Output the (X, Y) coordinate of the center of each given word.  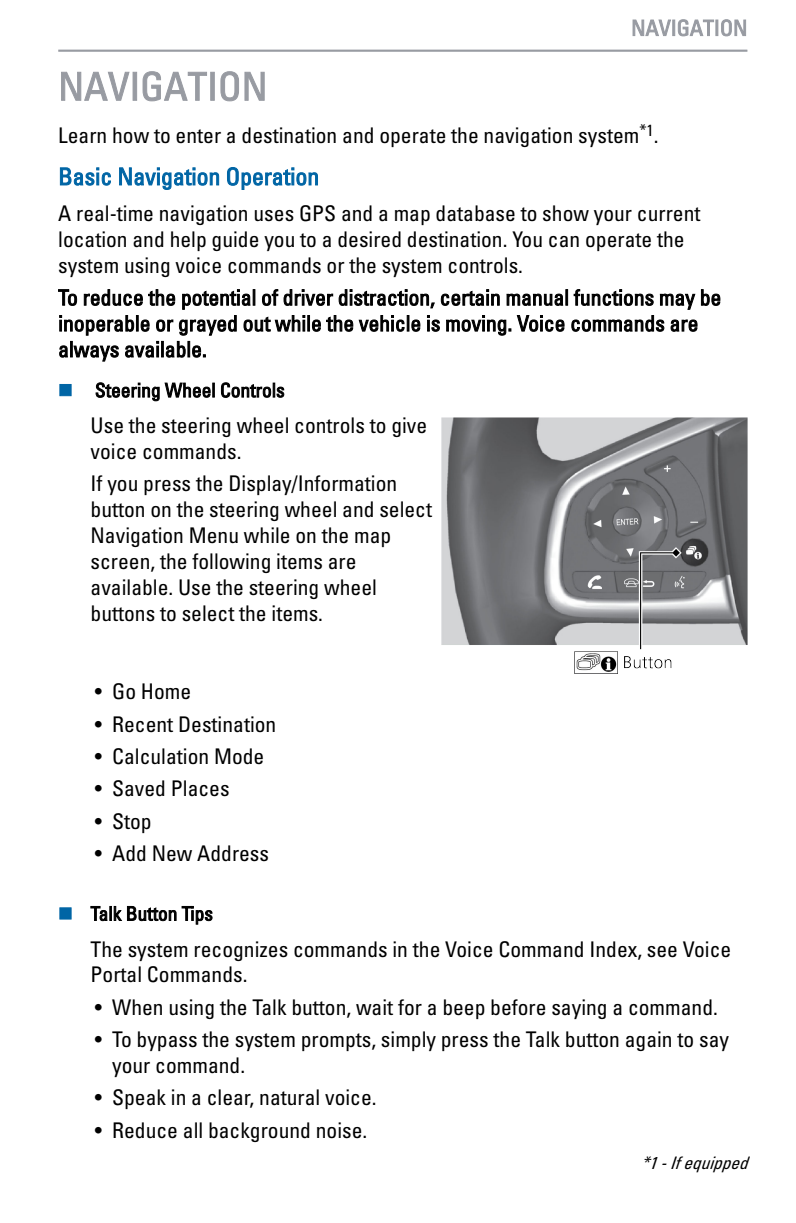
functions (613, 297)
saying (579, 1009)
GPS (317, 213)
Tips (197, 915)
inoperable (104, 325)
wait (374, 1007)
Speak (139, 1099)
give (409, 427)
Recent (143, 724)
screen (120, 564)
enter (198, 136)
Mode (239, 756)
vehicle (390, 323)
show (566, 213)
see (662, 952)
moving (476, 325)
